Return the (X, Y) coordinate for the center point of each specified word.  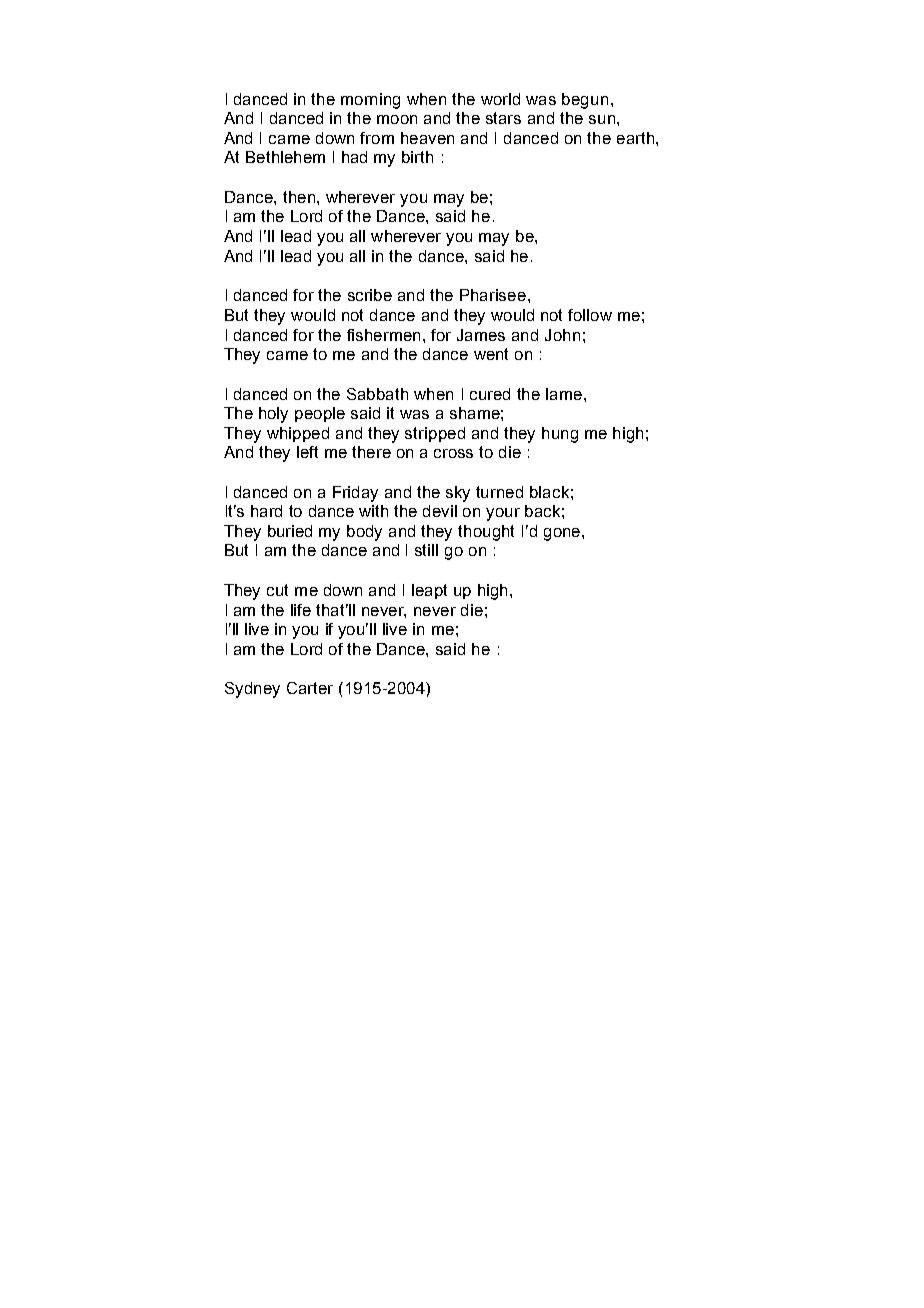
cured (490, 394)
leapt (429, 591)
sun (602, 119)
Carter (310, 688)
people (320, 414)
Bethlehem (285, 157)
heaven (427, 138)
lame (565, 394)
